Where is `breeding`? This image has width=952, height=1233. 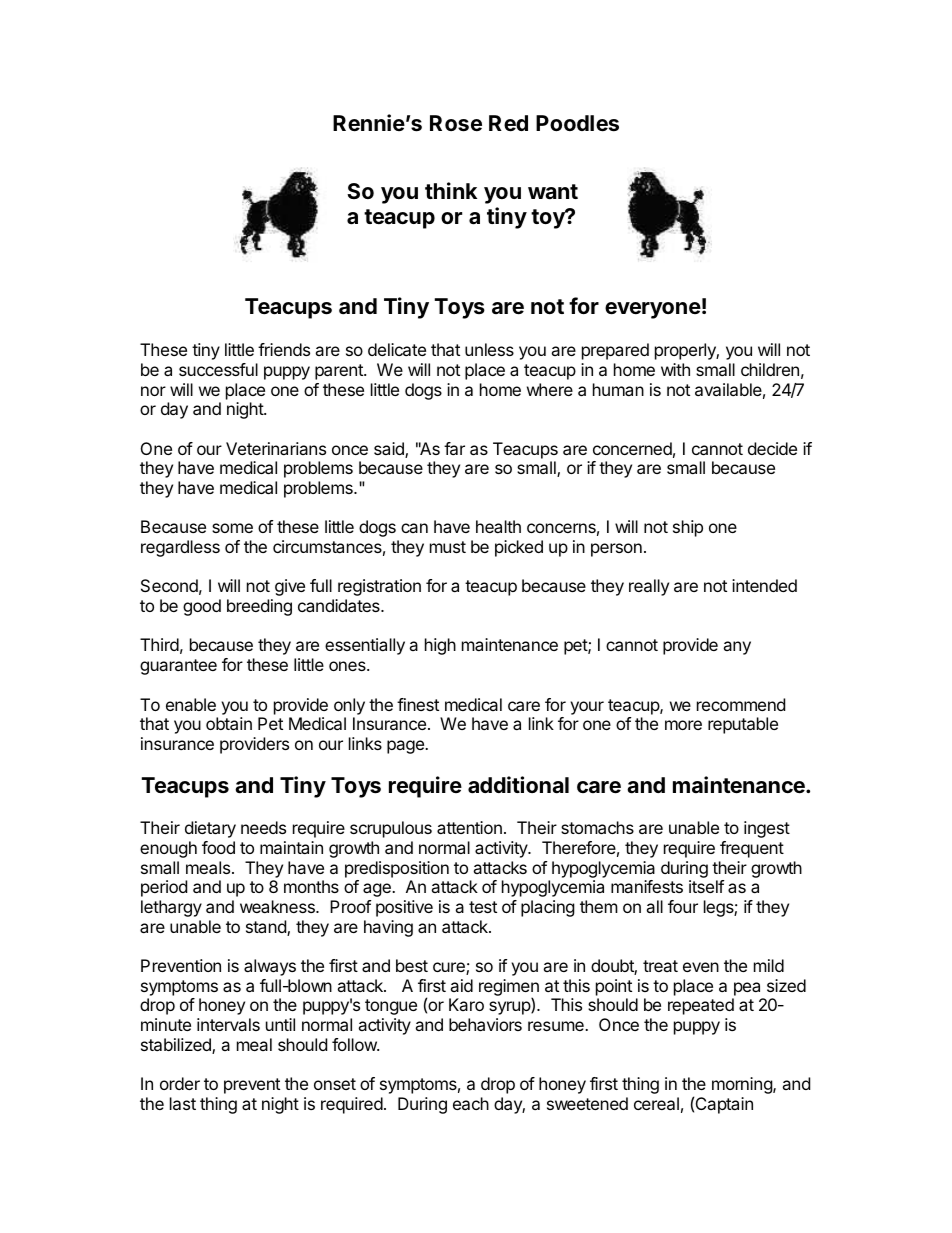 breeding is located at coordinates (259, 607).
